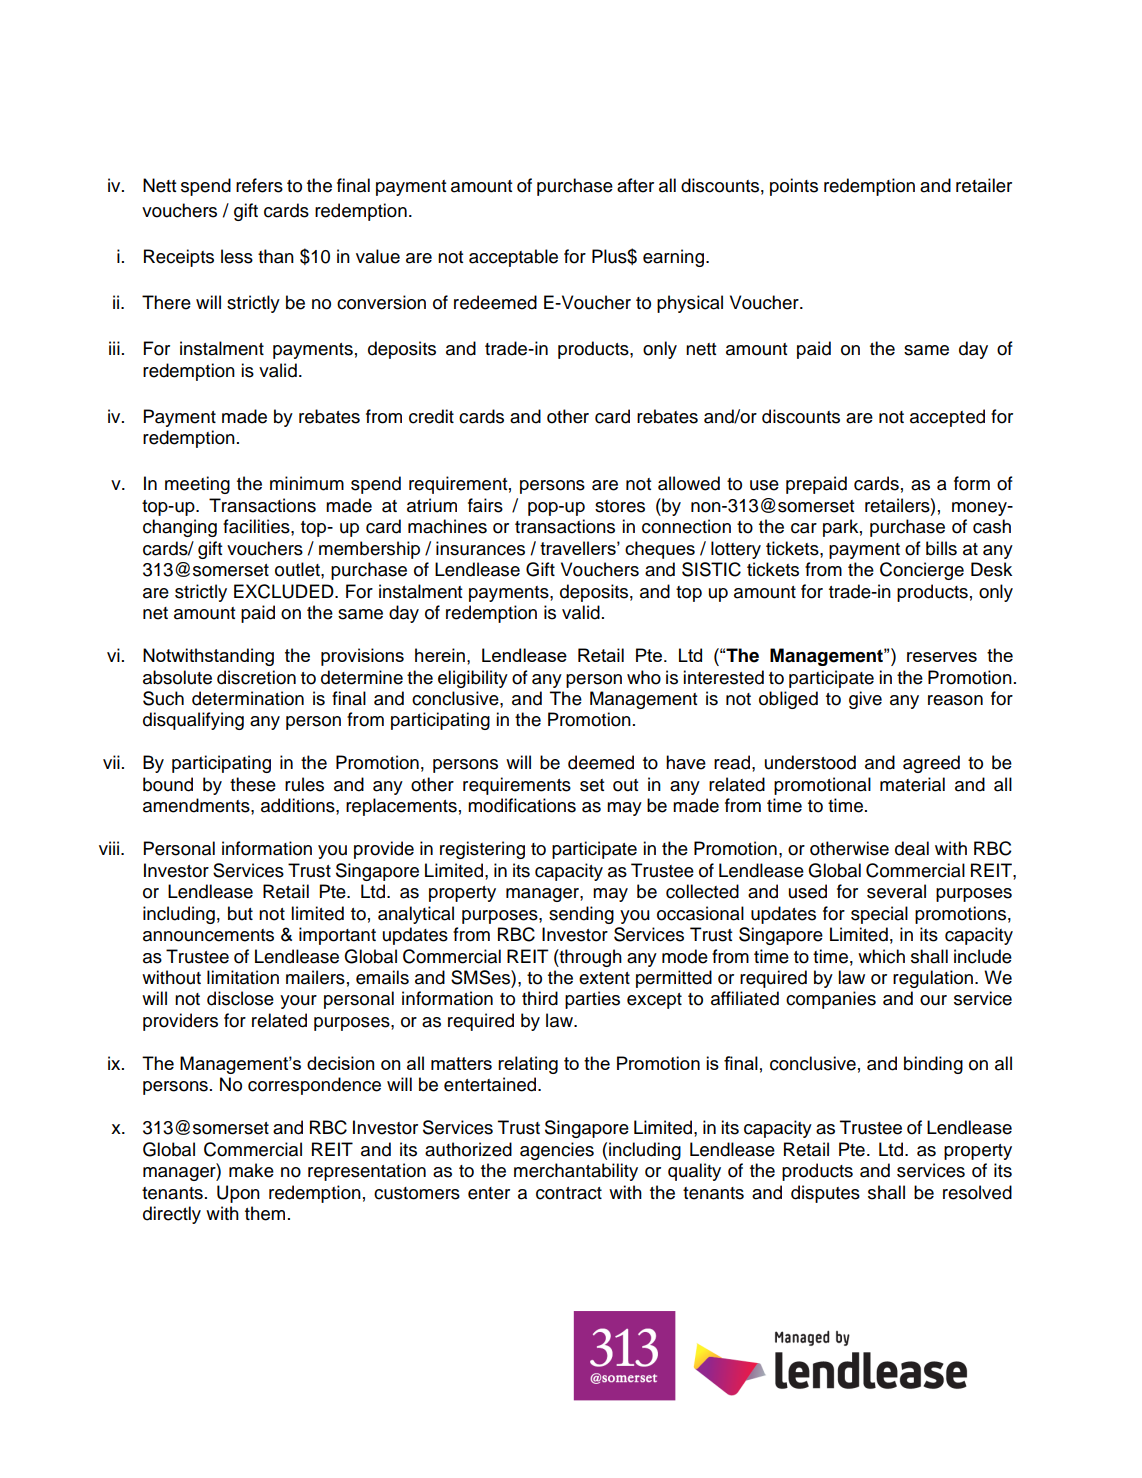  Describe the element at coordinates (259, 185) in the screenshot. I see `refers` at that location.
